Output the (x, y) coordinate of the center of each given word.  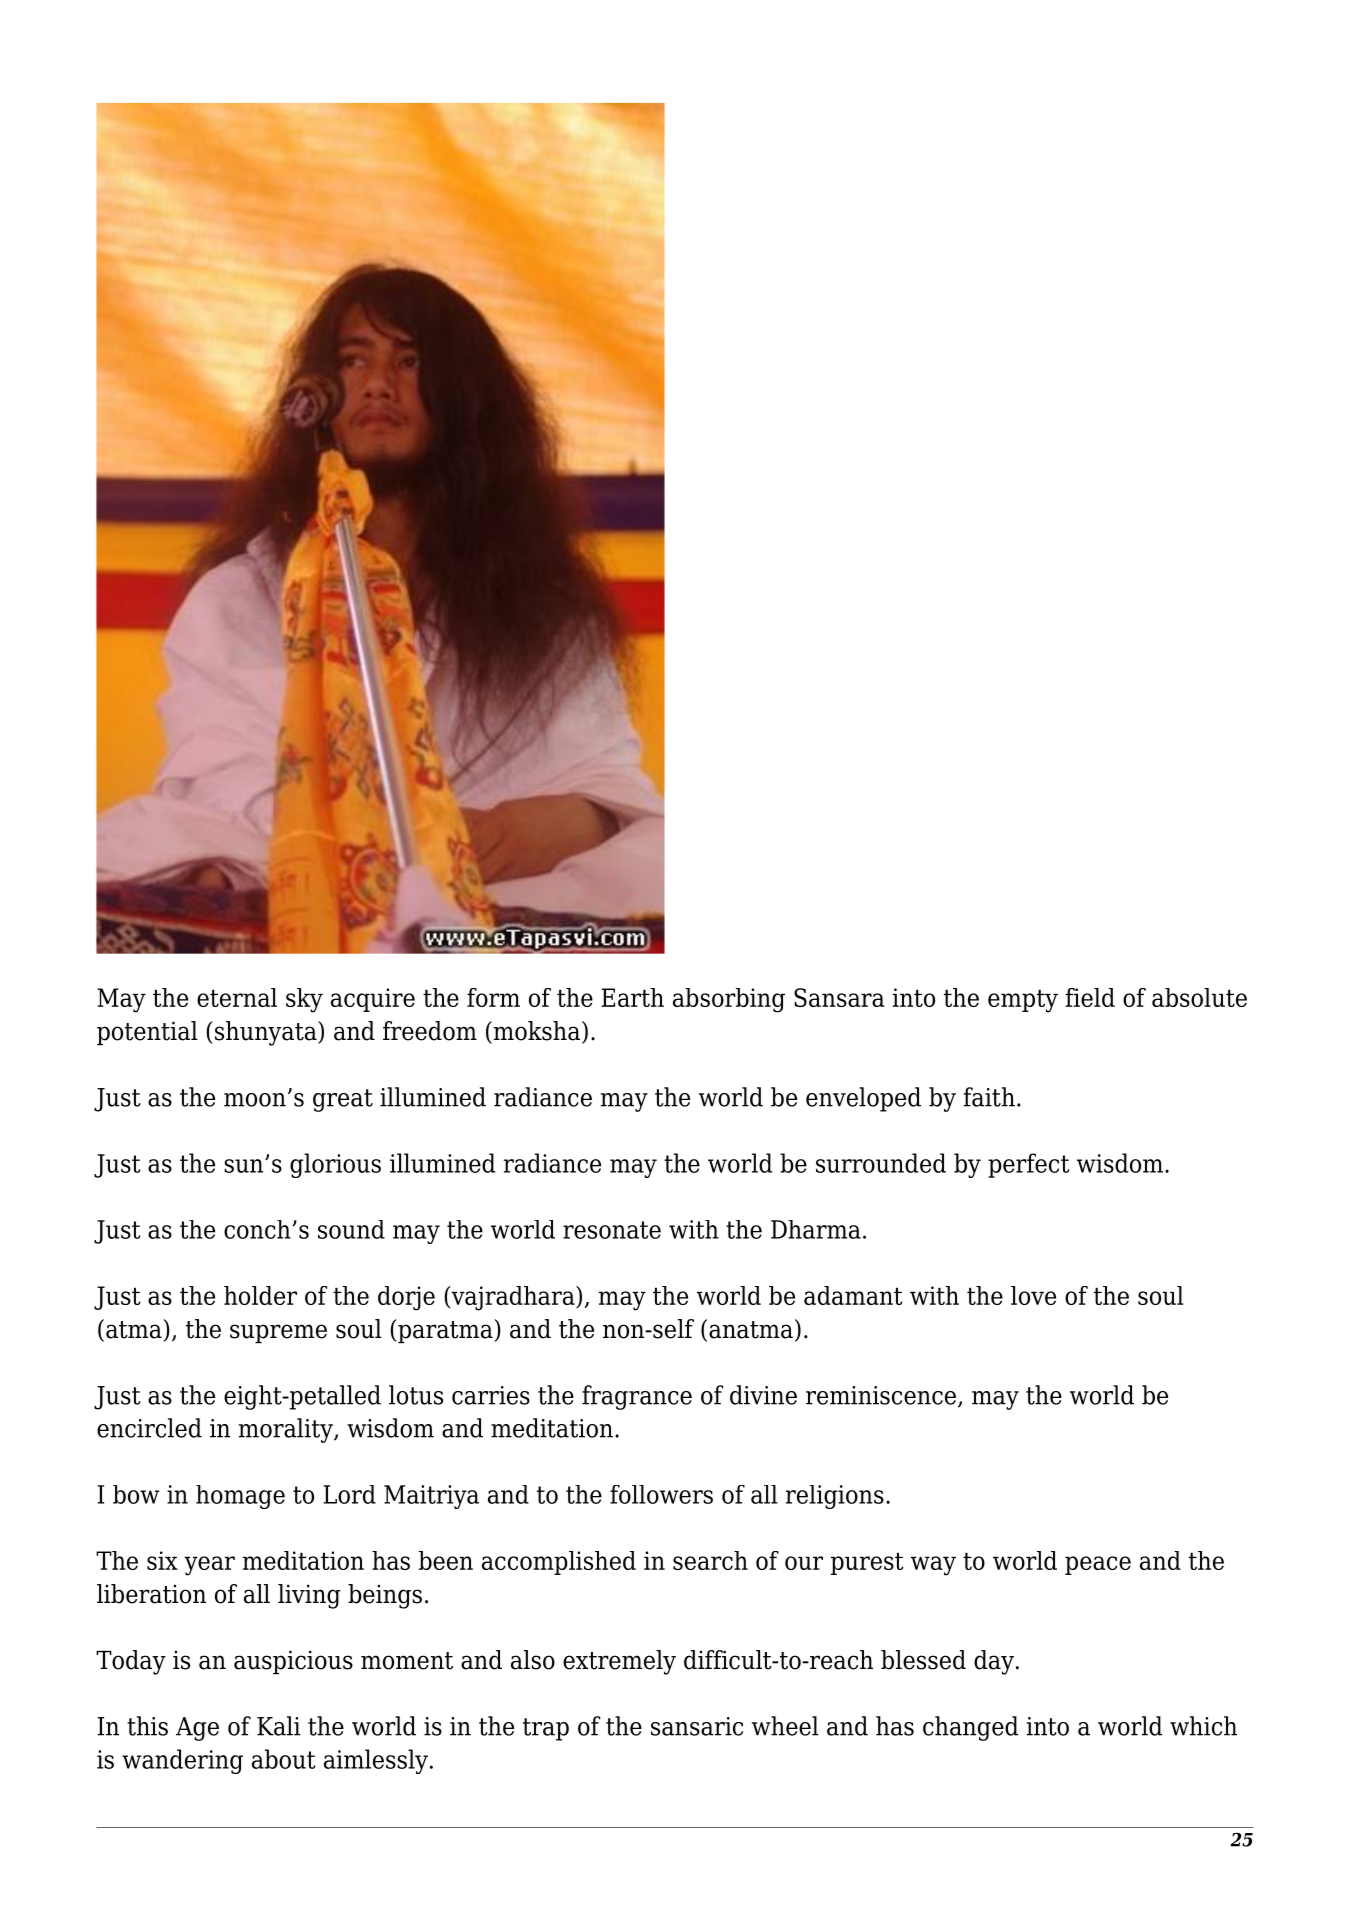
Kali (278, 1726)
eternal (237, 997)
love (1033, 1295)
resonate (612, 1230)
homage (240, 1497)
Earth (632, 997)
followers (661, 1494)
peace (1098, 1565)
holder (260, 1295)
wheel (785, 1726)
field (1090, 997)
